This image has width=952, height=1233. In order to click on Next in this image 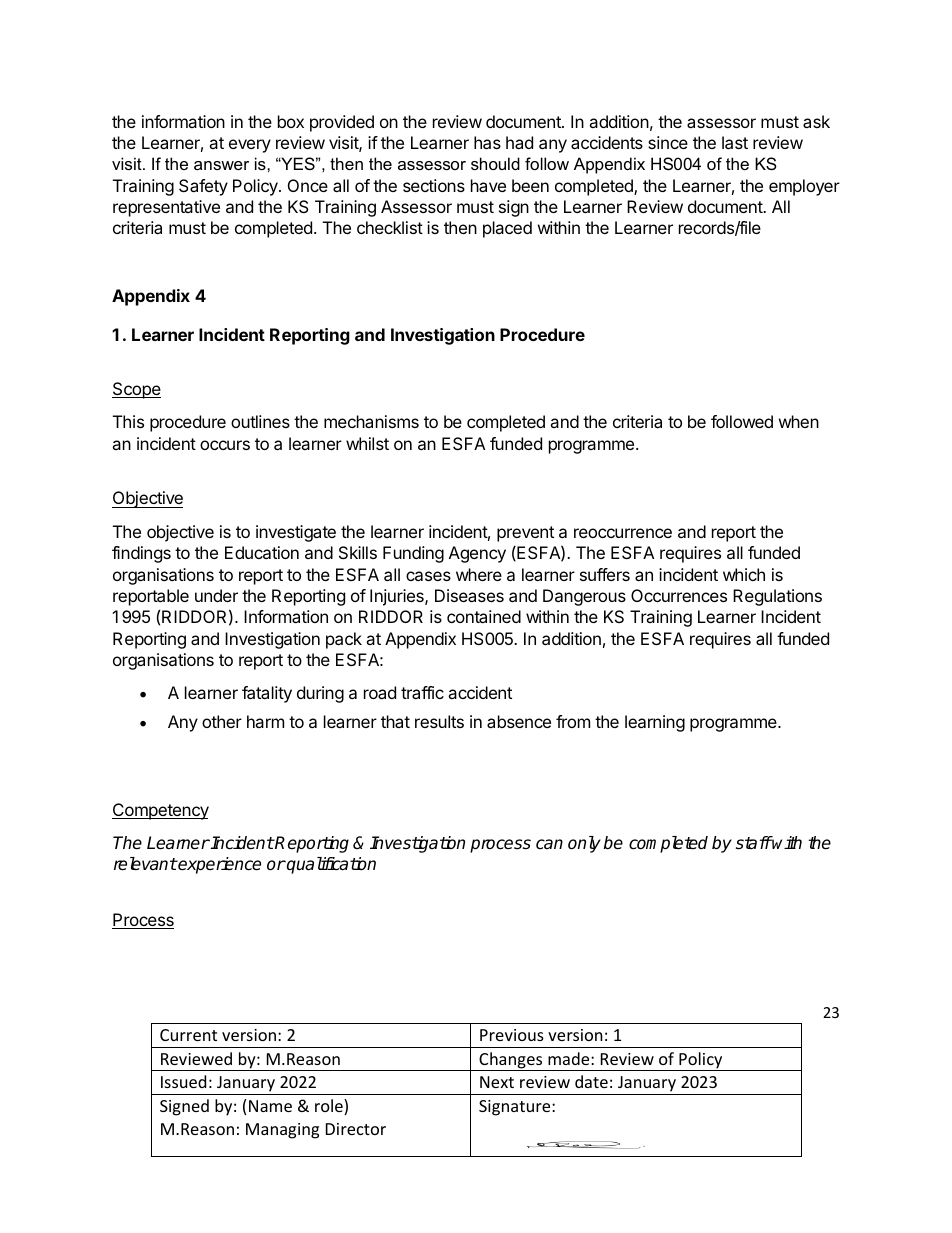, I will do `click(497, 1082)`.
